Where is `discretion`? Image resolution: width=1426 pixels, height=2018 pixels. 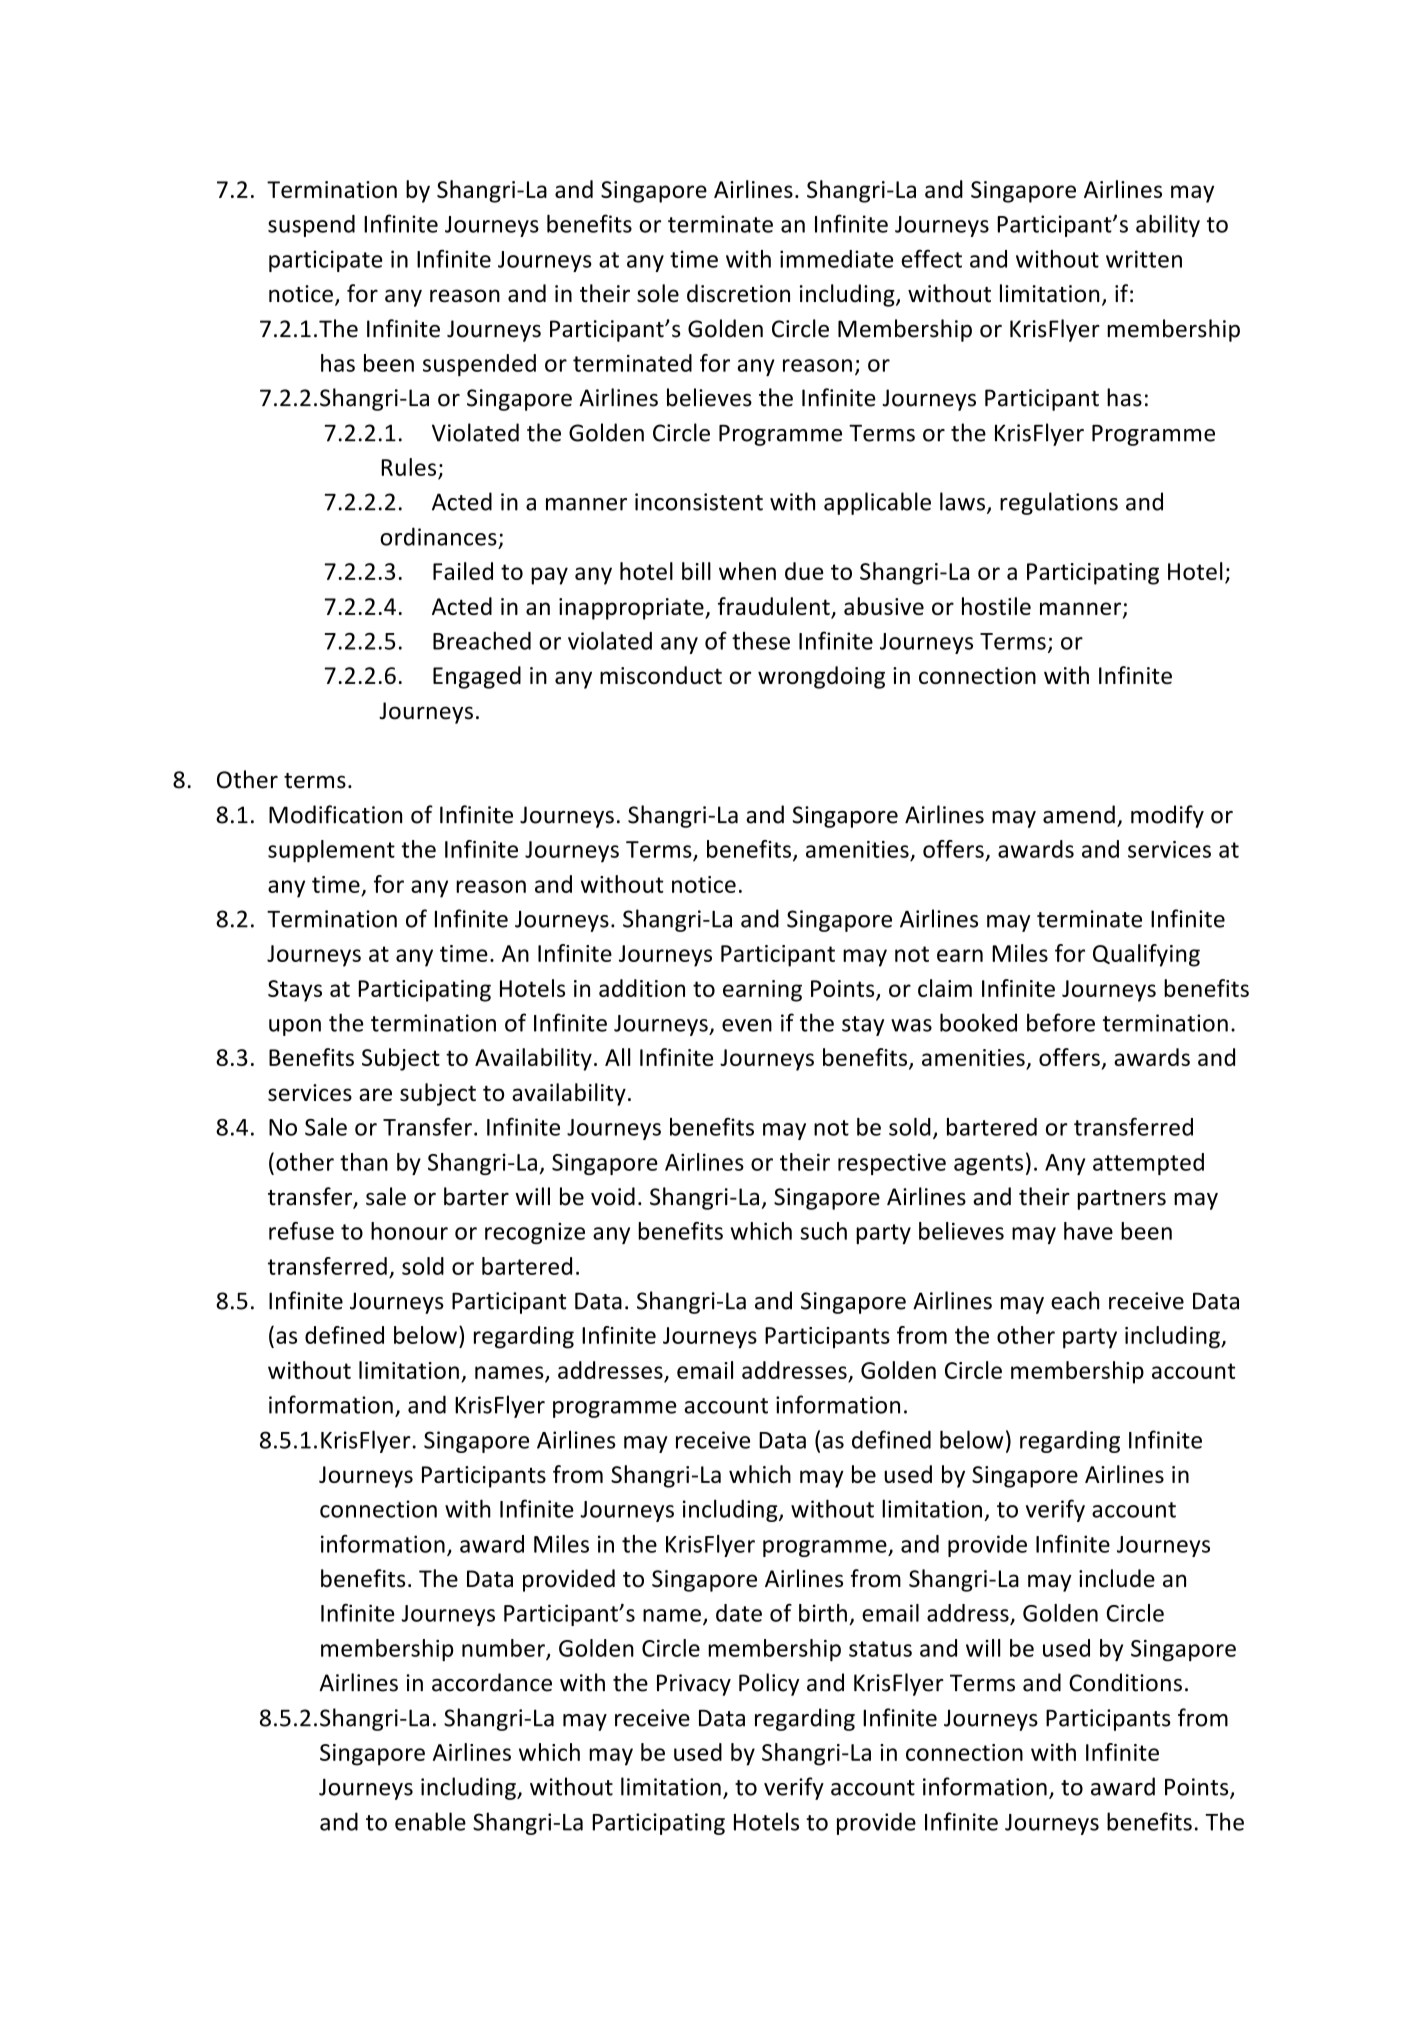
discretion is located at coordinates (738, 293).
